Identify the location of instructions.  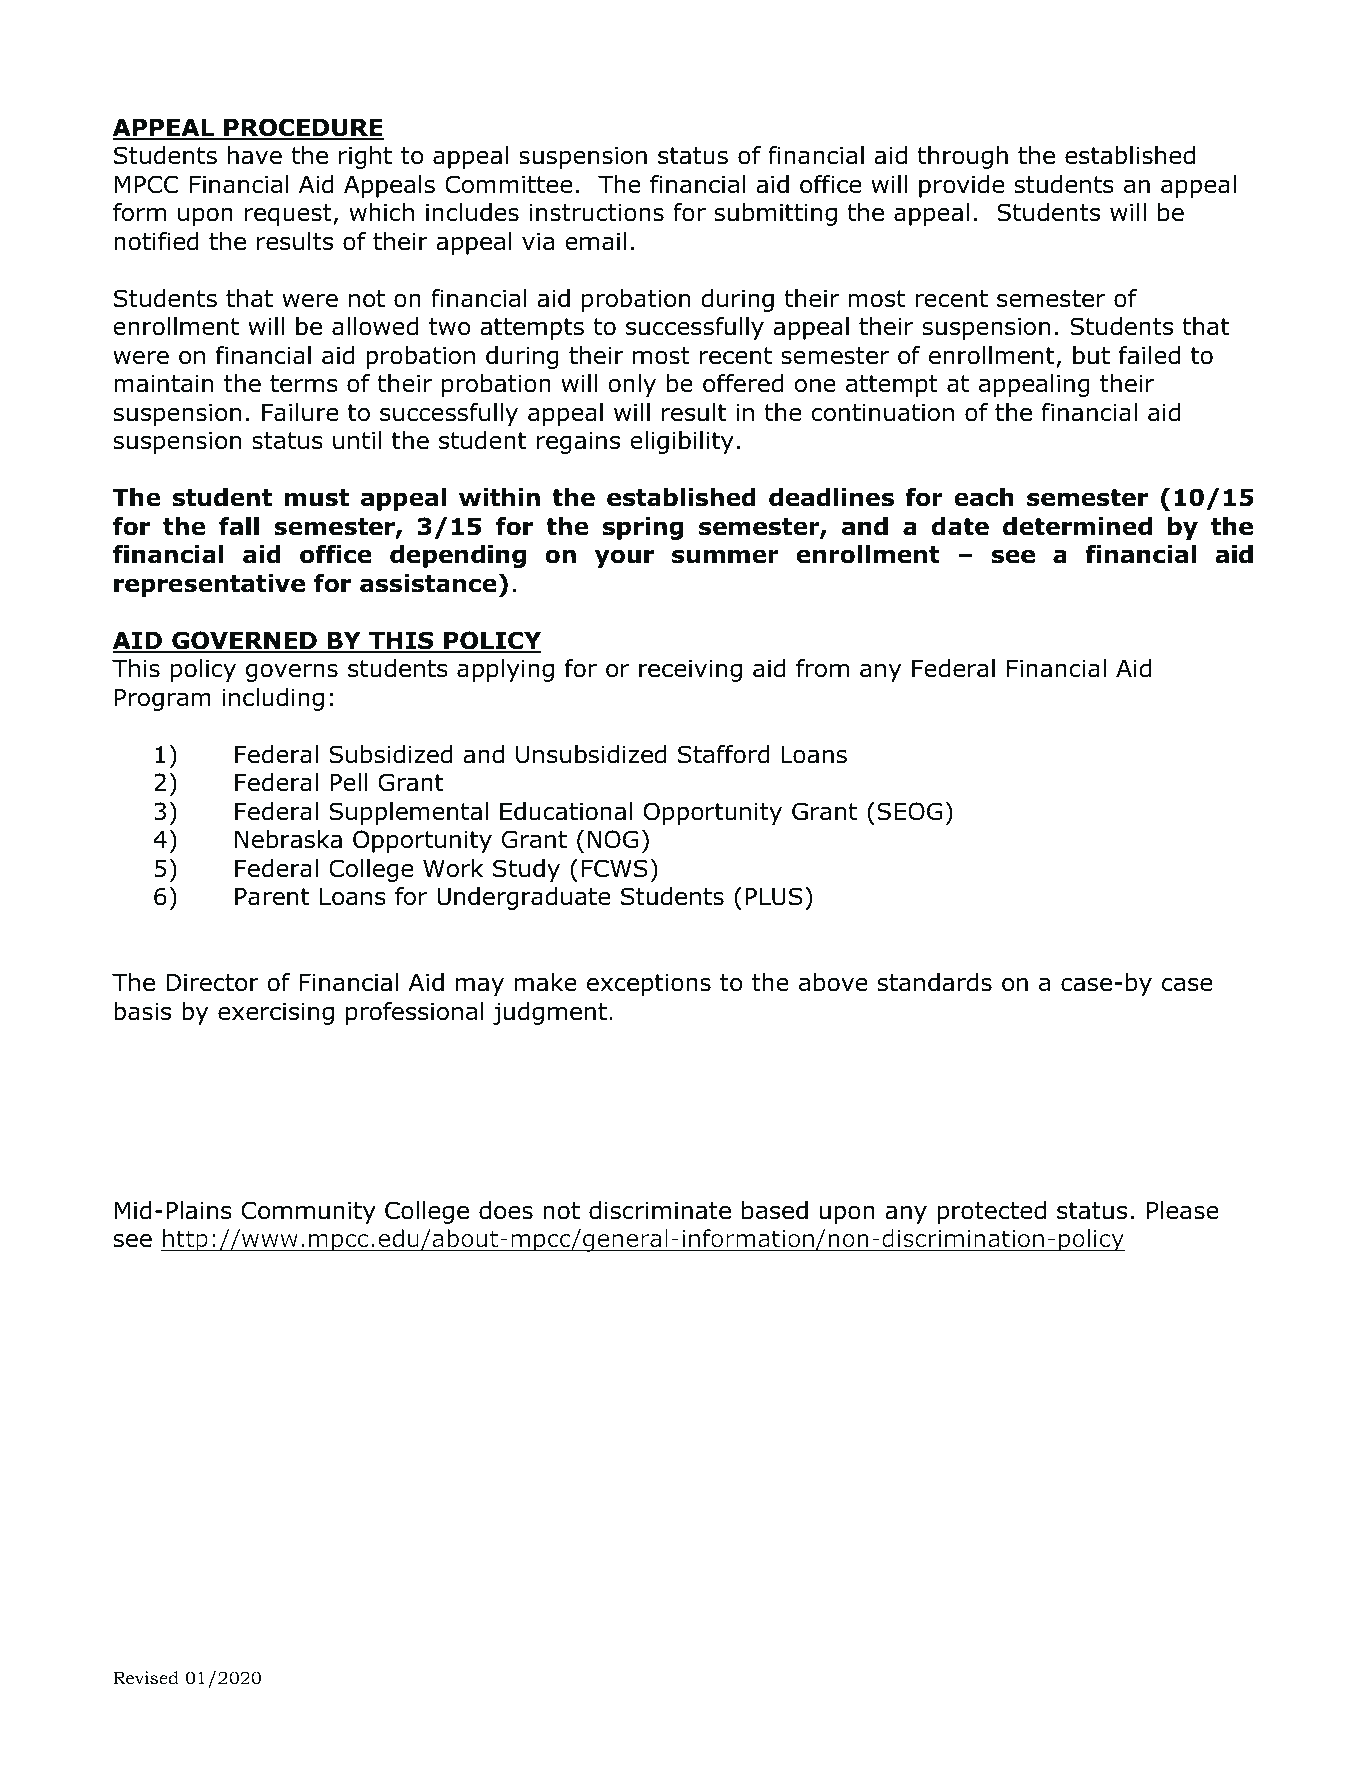
(597, 212).
